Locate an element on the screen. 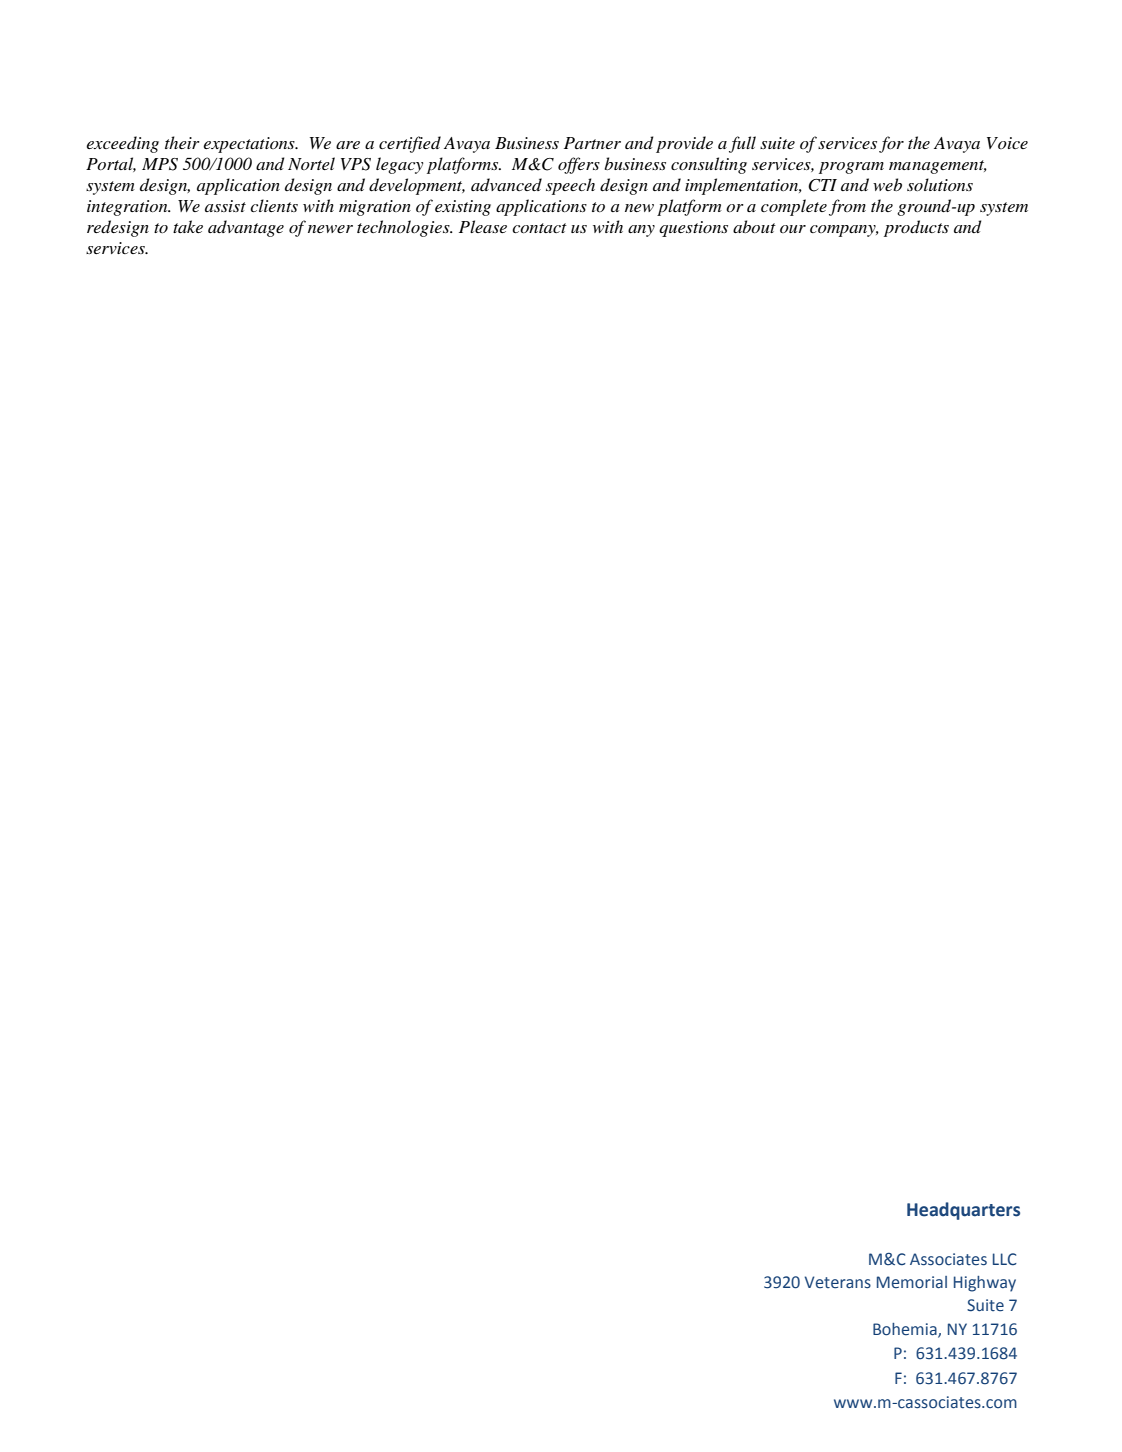  Headquarters is located at coordinates (963, 1211).
